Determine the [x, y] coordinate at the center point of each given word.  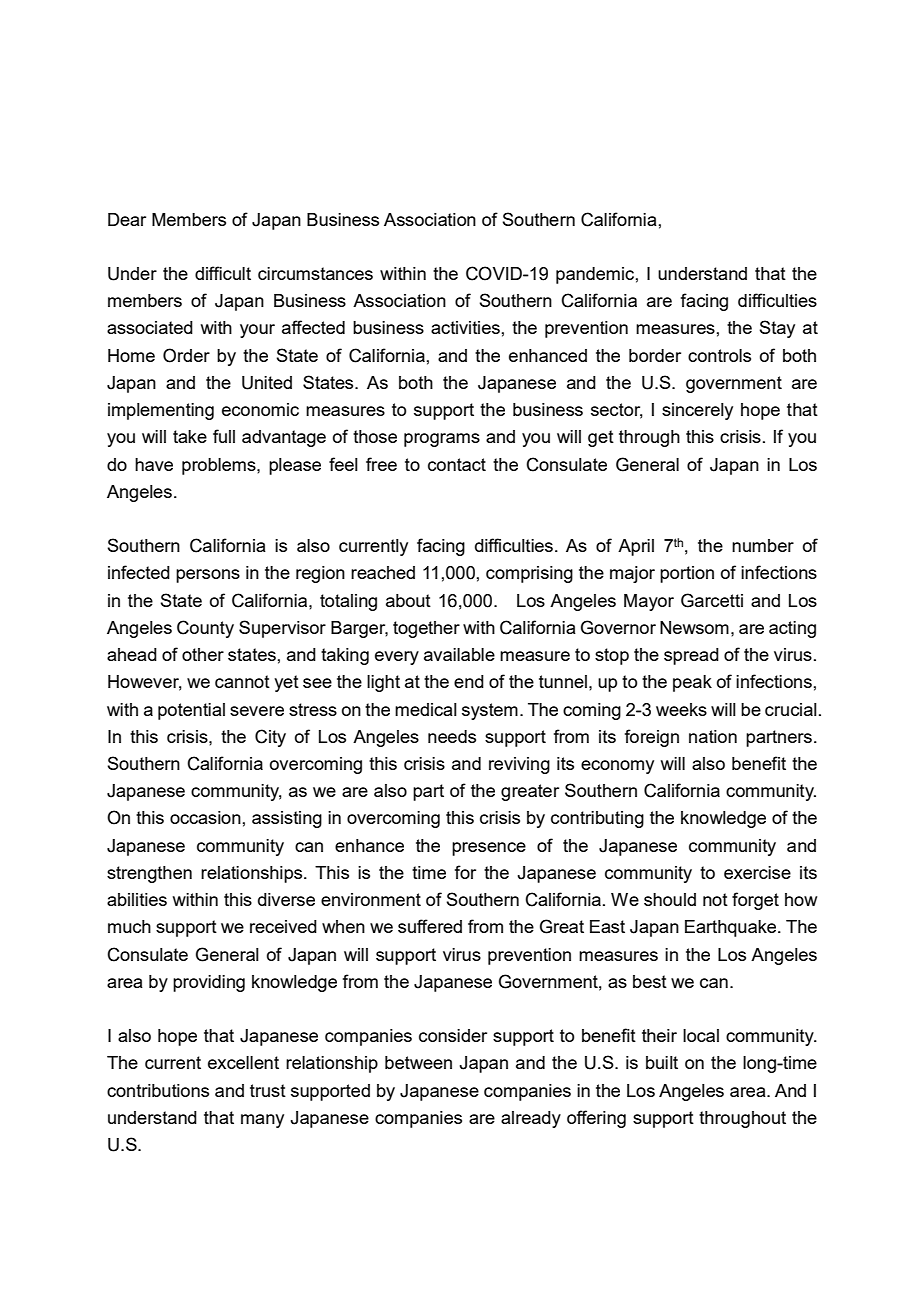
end [469, 681]
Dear [127, 219]
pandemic [595, 275]
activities [465, 327]
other [203, 654]
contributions [158, 1090]
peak [692, 683]
